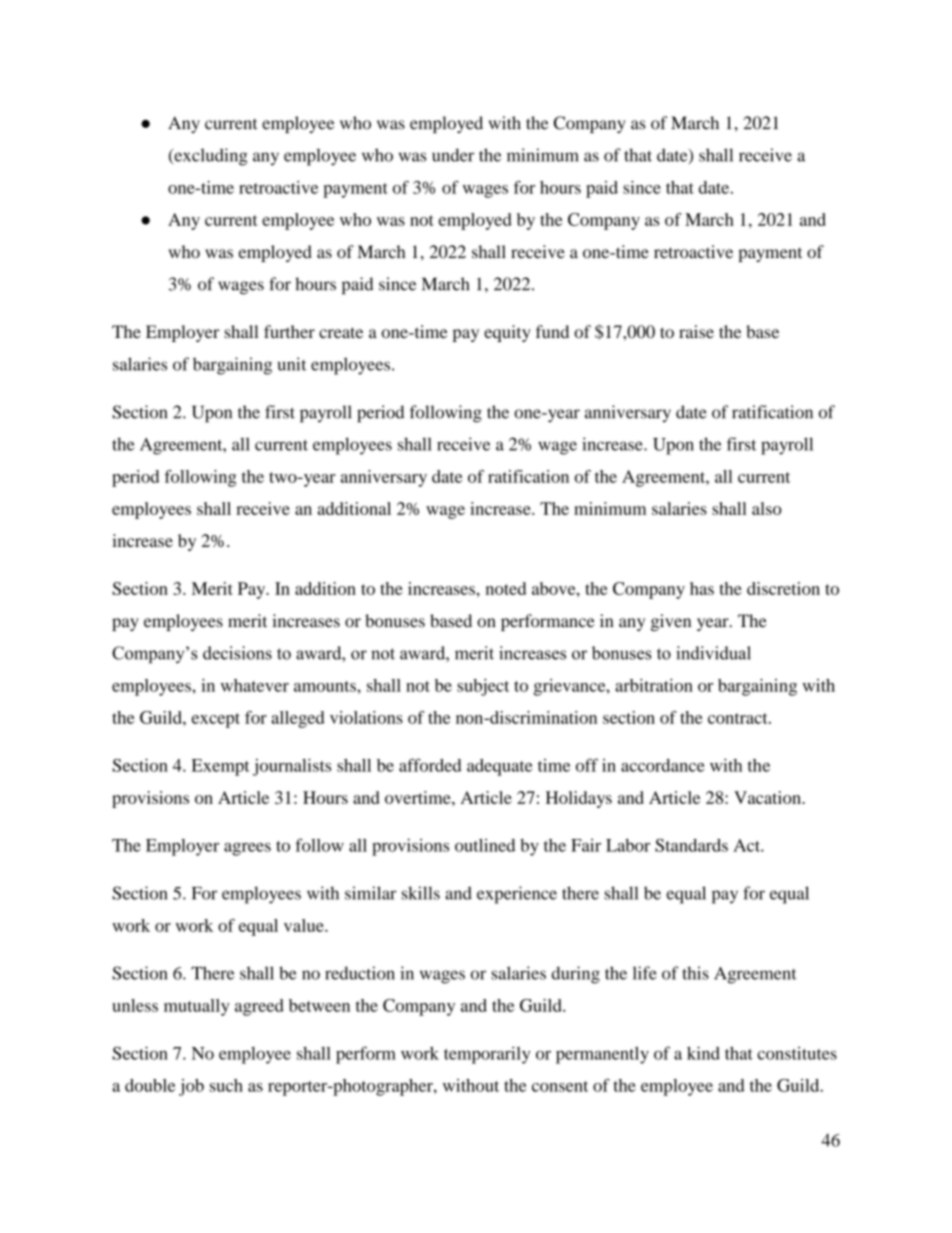 This screenshot has width=952, height=1233. Describe the element at coordinates (226, 1085) in the screenshot. I see `such` at that location.
